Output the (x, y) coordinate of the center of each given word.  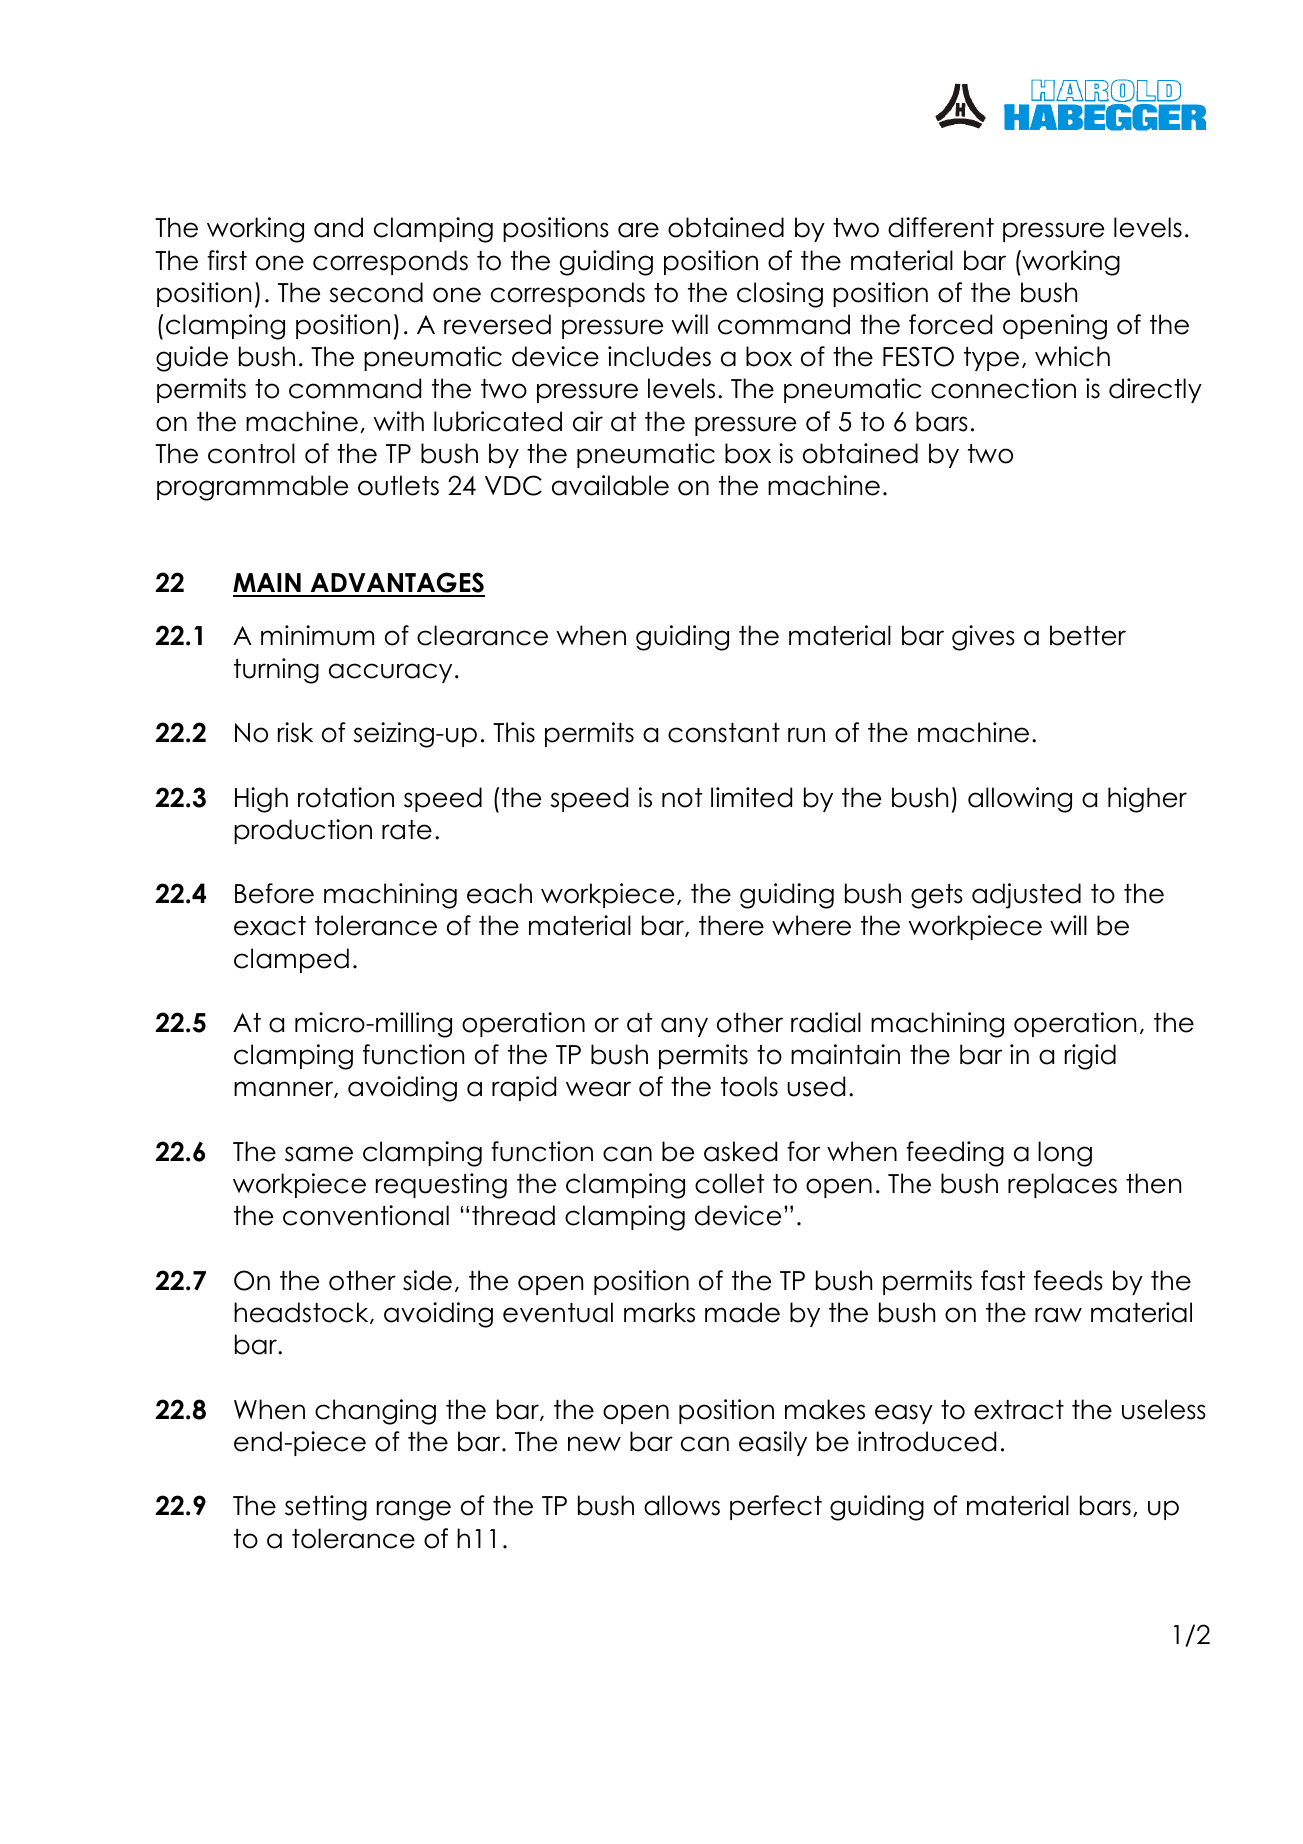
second (376, 292)
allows (682, 1505)
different (941, 227)
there (731, 925)
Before (274, 893)
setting (326, 1508)
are (638, 230)
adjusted (1026, 896)
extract (1019, 1410)
